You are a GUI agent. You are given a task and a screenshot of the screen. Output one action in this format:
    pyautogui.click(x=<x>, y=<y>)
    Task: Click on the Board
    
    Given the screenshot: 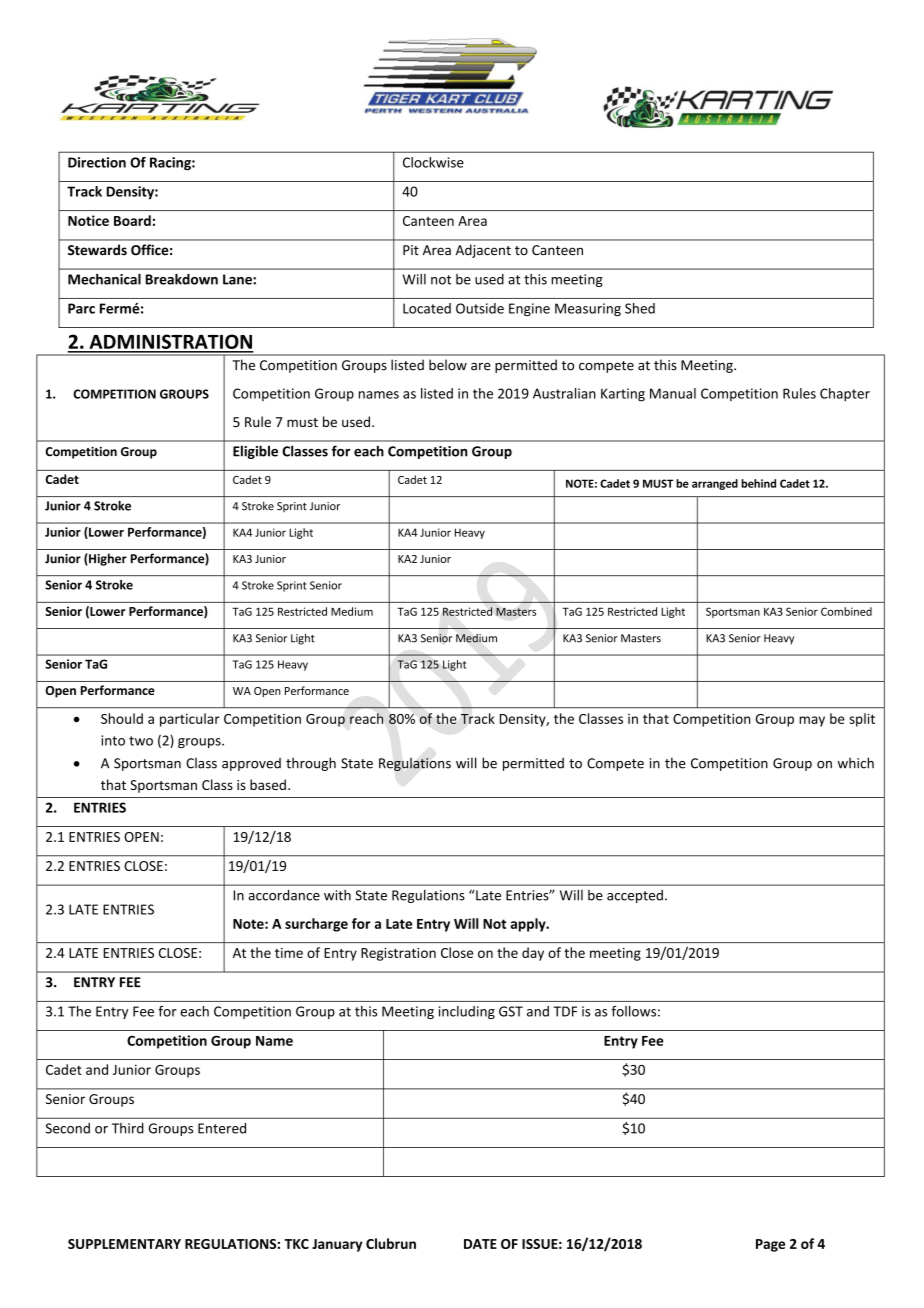 What is the action you would take?
    pyautogui.click(x=132, y=220)
